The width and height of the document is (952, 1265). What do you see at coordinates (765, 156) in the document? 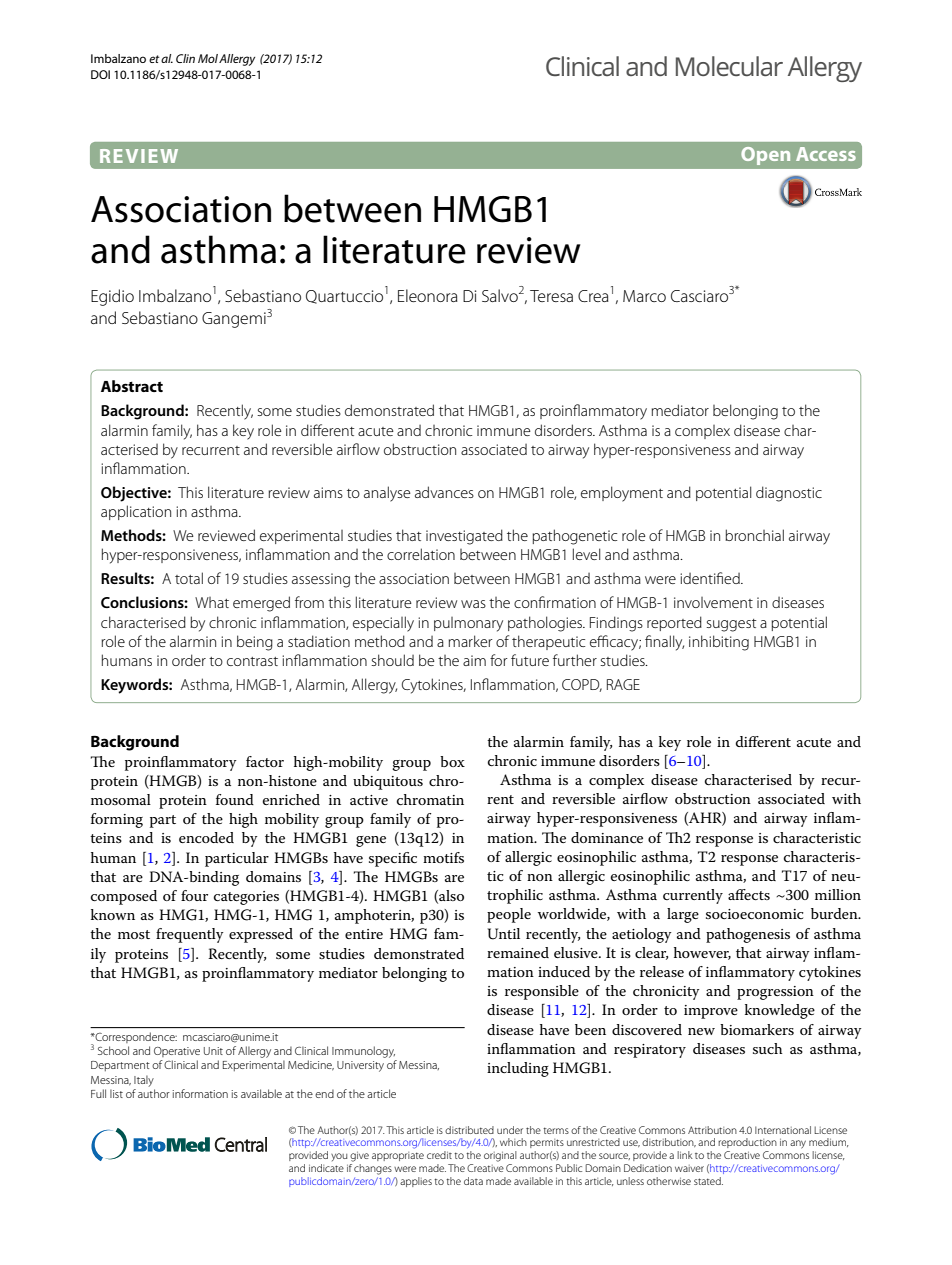
I see `Open` at bounding box center [765, 156].
